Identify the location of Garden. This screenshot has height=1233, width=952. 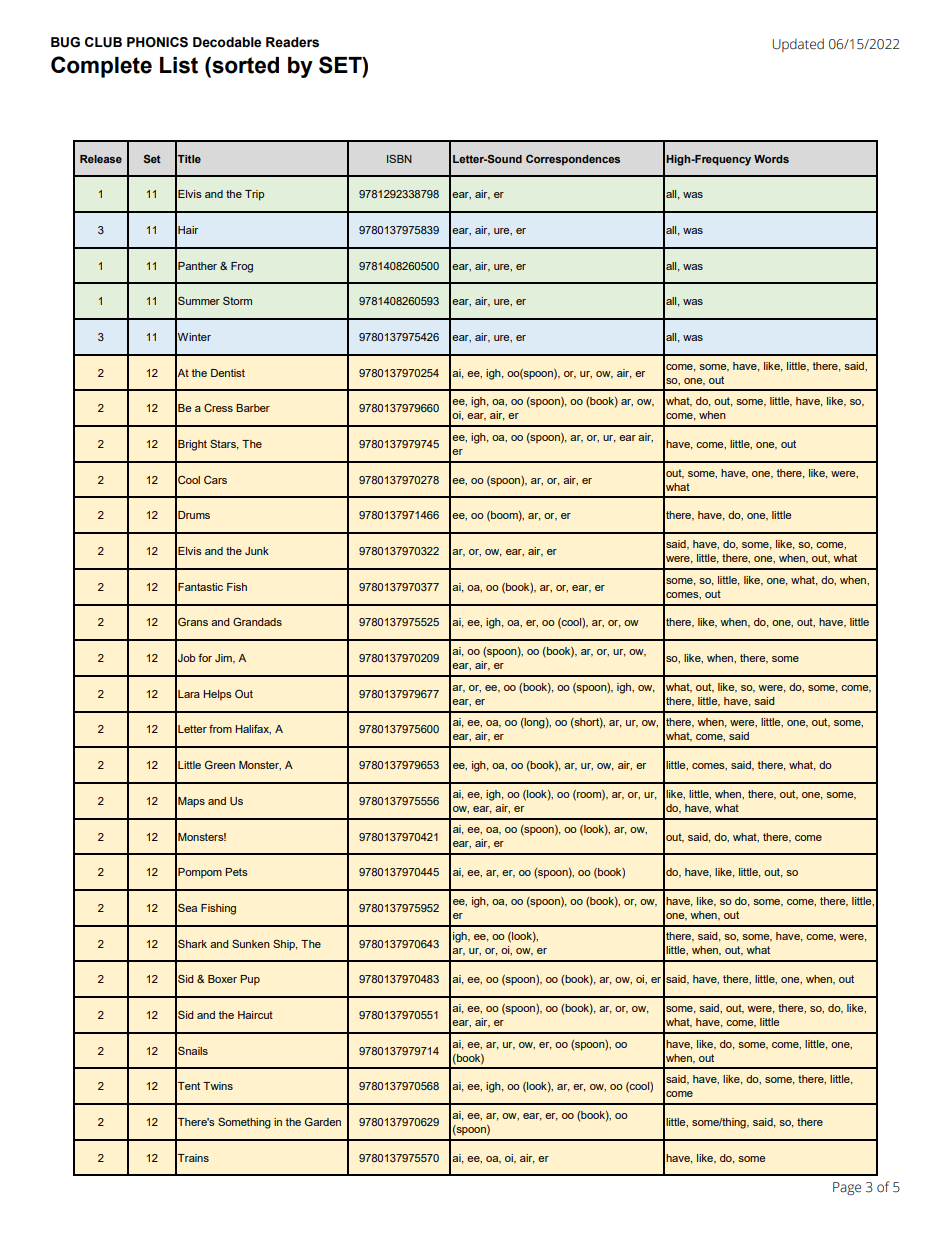
(323, 1122).
